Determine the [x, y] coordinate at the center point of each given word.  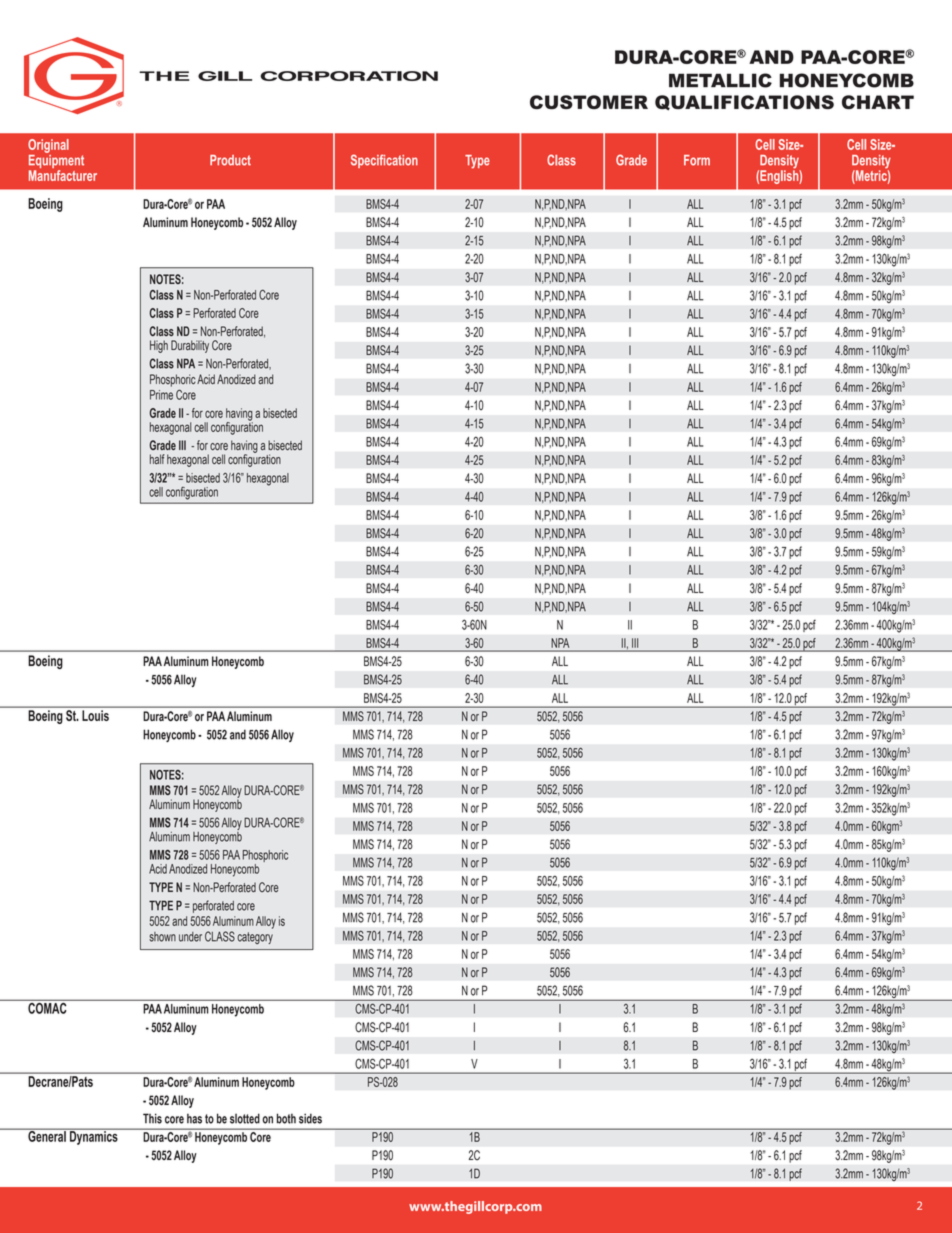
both [286, 1118]
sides [310, 1118]
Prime [161, 395]
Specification [384, 161]
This [152, 1118]
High [159, 346]
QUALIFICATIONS [744, 103]
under [190, 937]
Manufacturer [63, 174]
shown [162, 937]
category [255, 938]
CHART [878, 102]
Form [697, 160]
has [194, 1118]
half [157, 459]
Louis [95, 715]
